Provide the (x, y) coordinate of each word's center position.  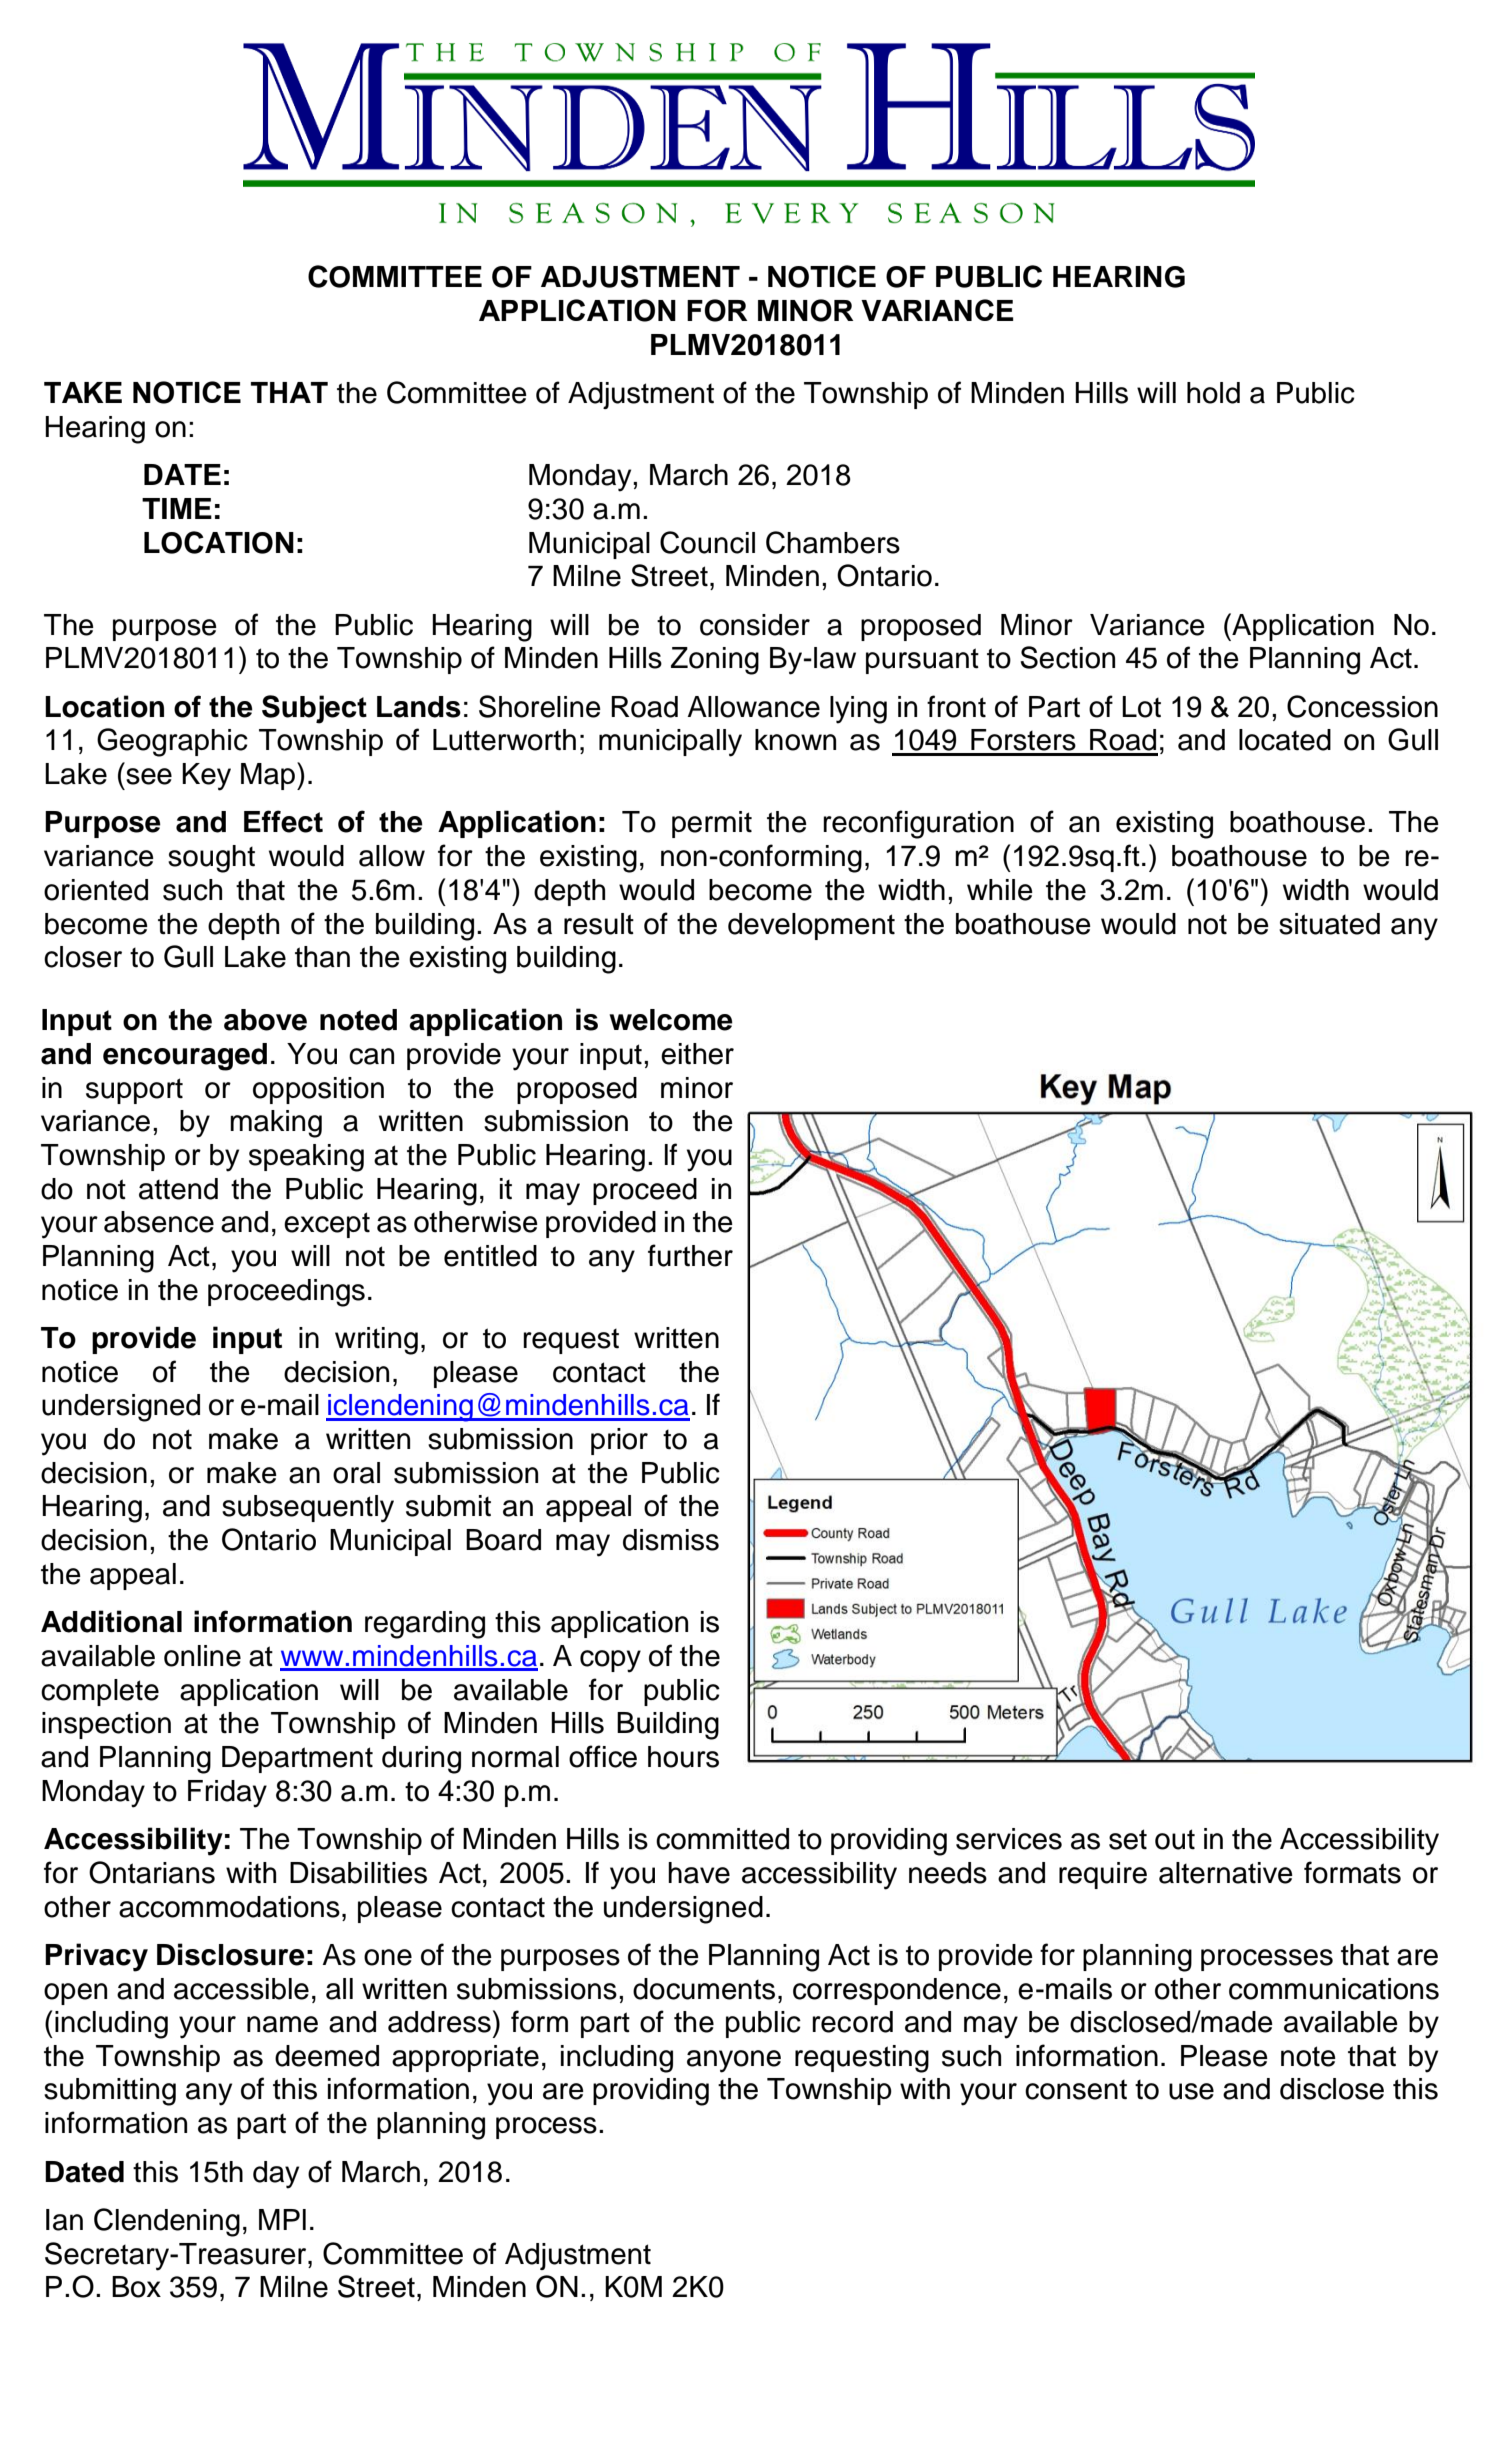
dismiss (671, 1540)
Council (707, 542)
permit (712, 824)
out (1175, 1839)
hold (1213, 393)
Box (136, 2287)
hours (683, 1757)
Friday (227, 1794)
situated (1329, 924)
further (690, 1255)
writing (376, 1341)
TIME (177, 508)
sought (211, 859)
